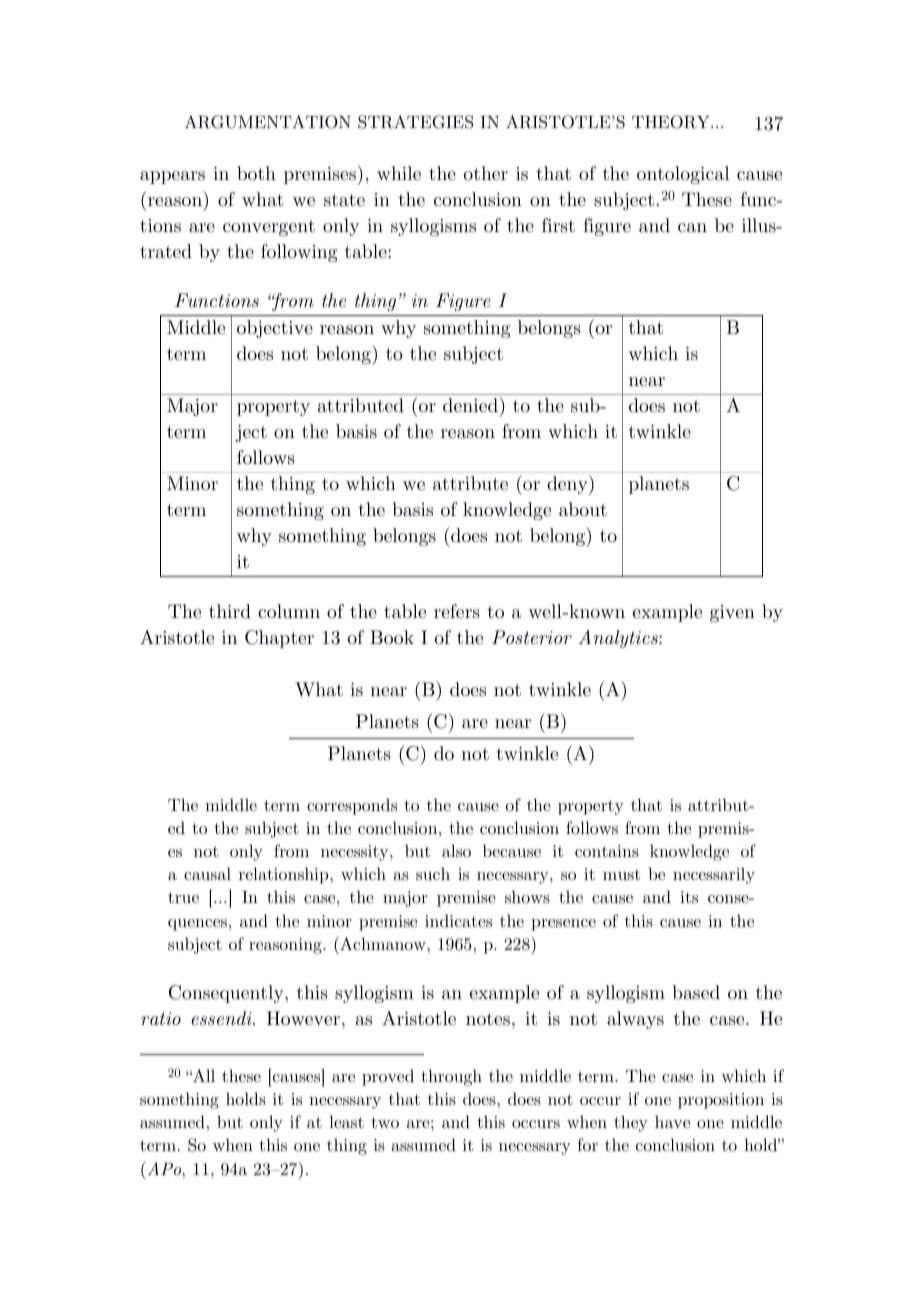 This image has width=923, height=1316. Describe the element at coordinates (256, 173) in the image. I see `both` at that location.
